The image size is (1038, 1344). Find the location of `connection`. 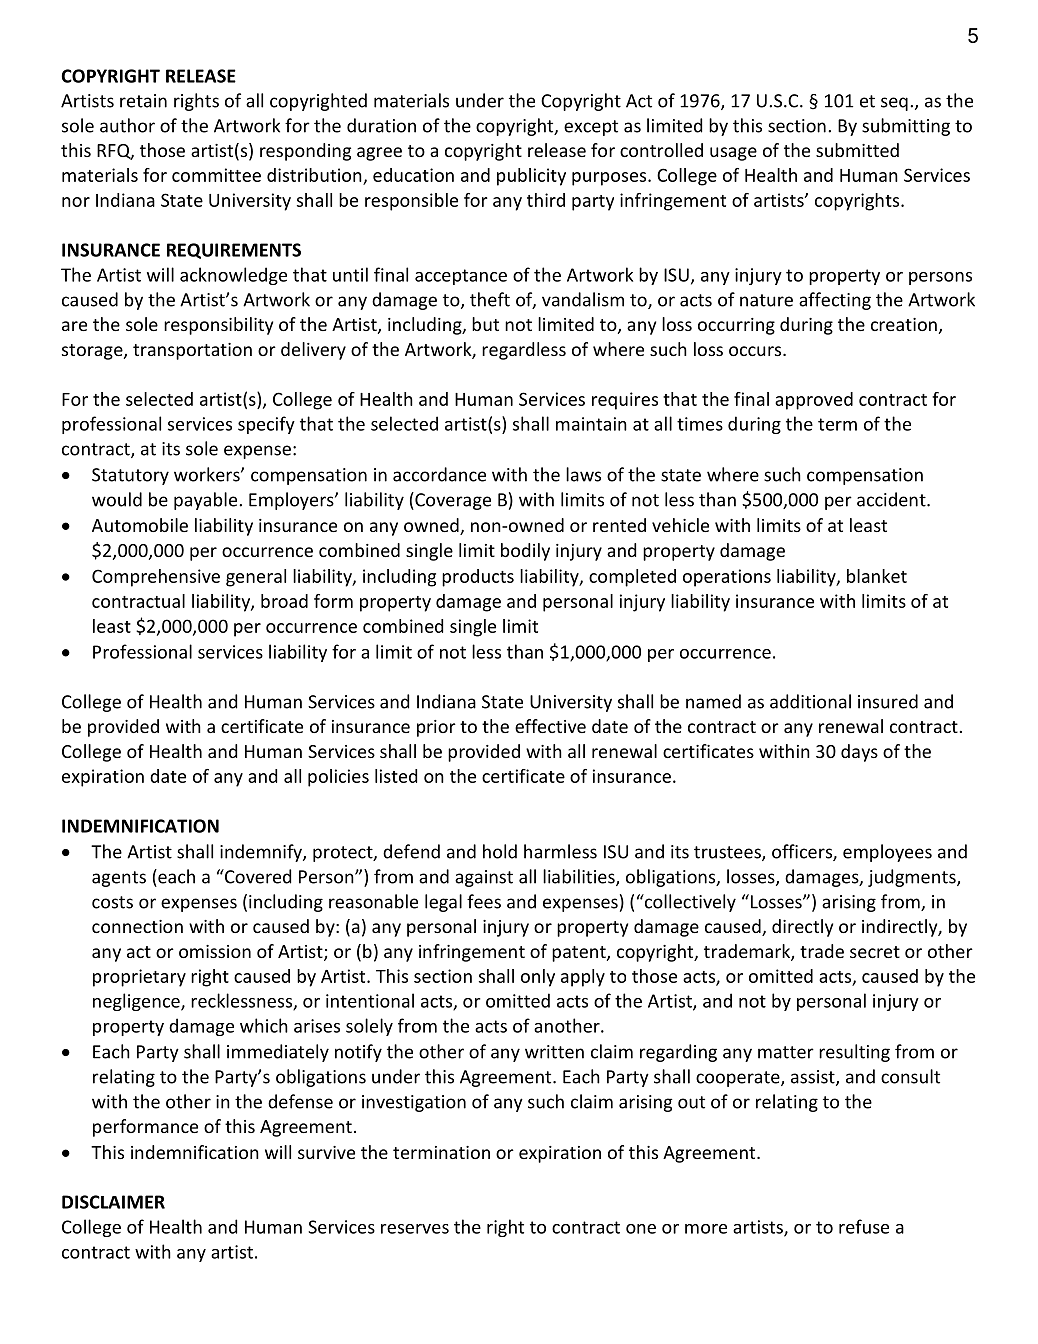

connection is located at coordinates (137, 926).
